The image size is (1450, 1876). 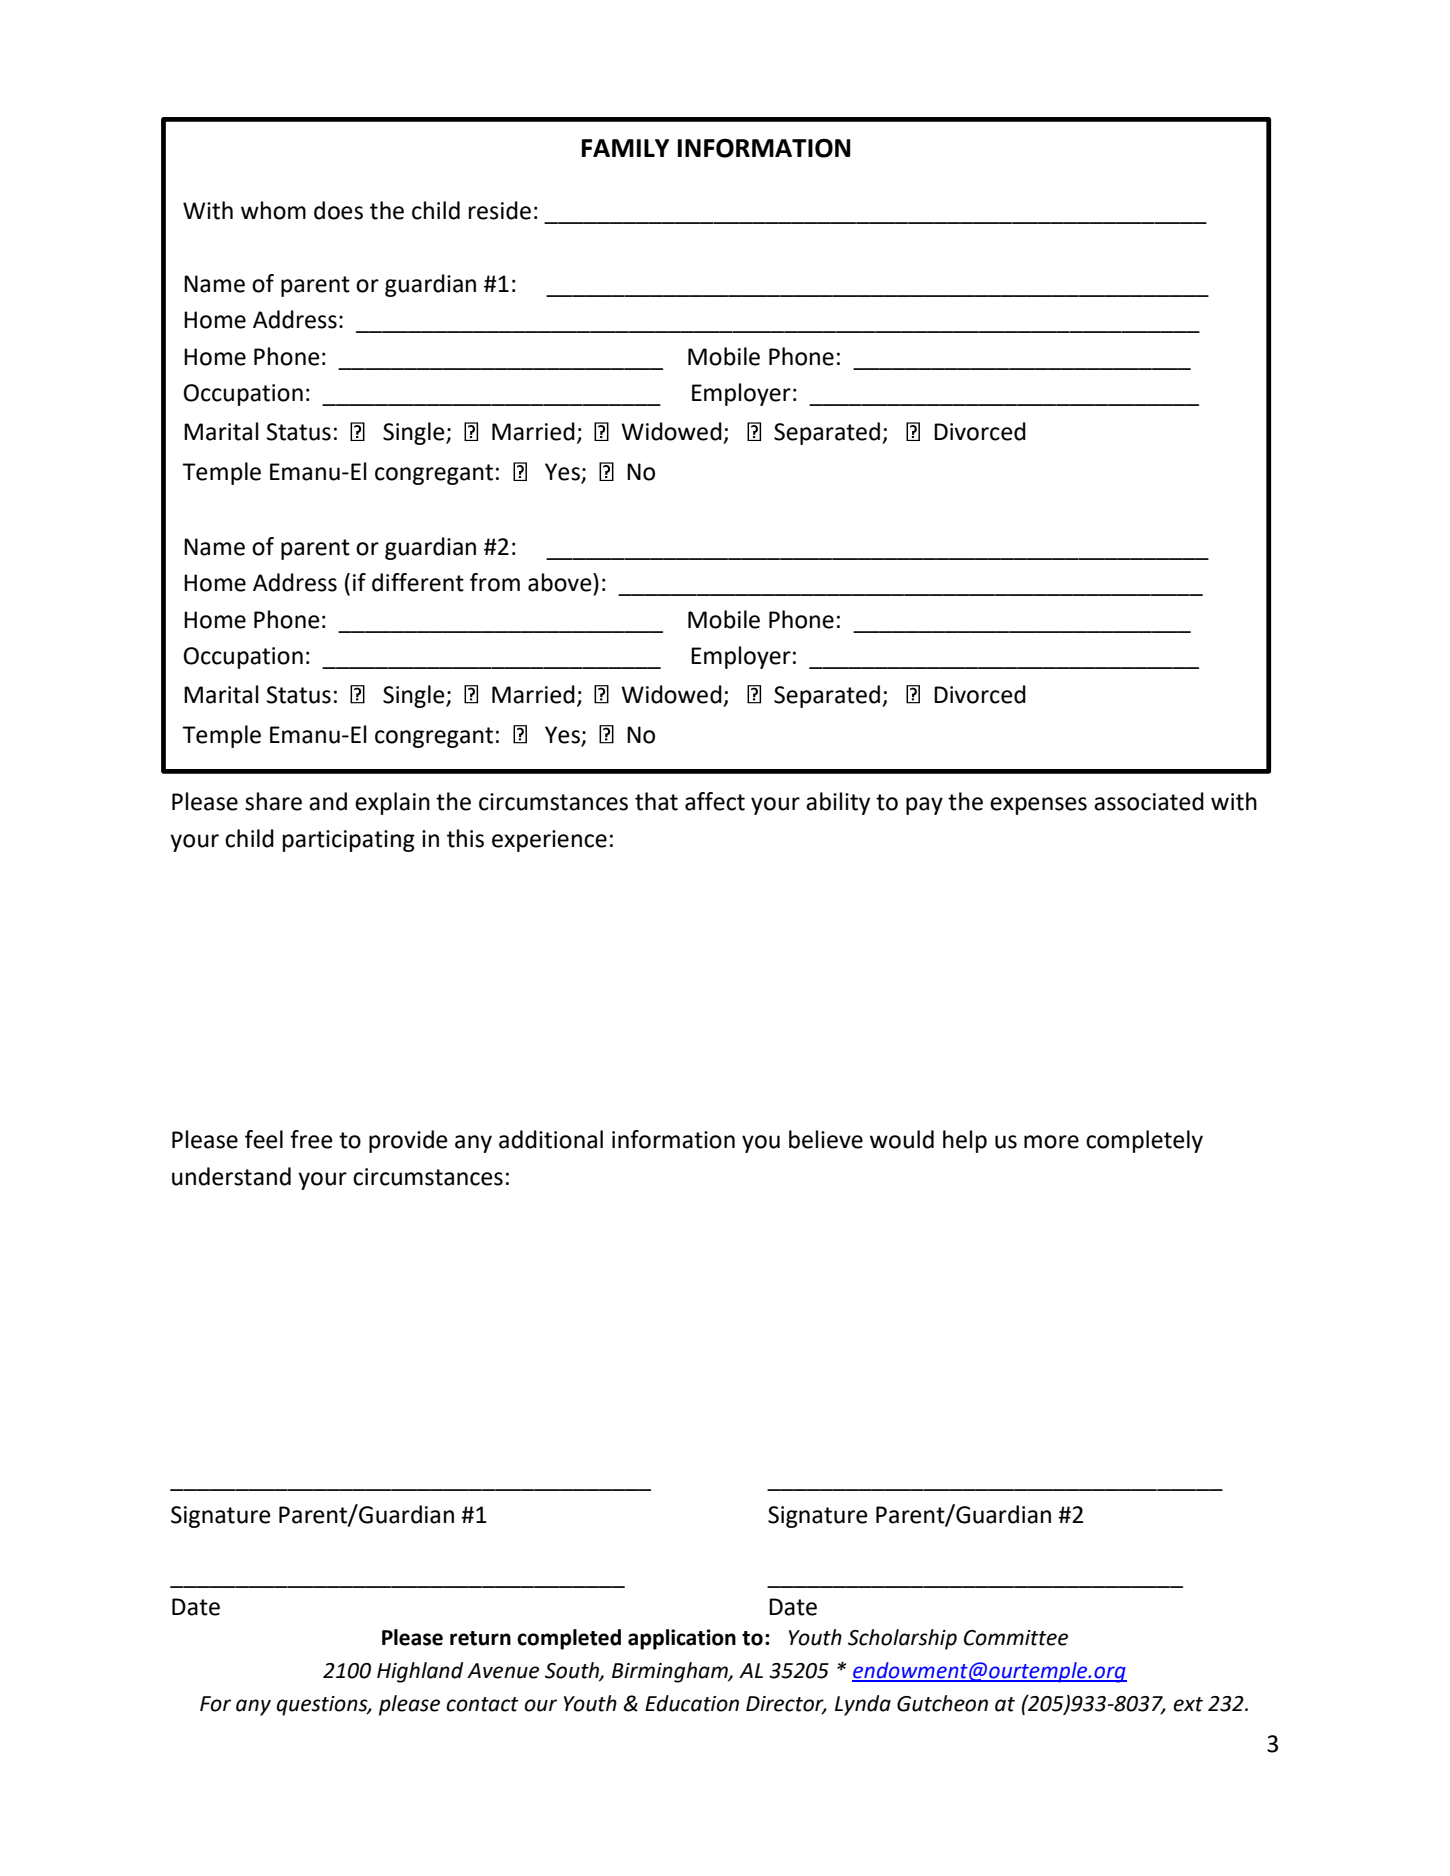 I want to click on Committee, so click(x=1016, y=1638).
